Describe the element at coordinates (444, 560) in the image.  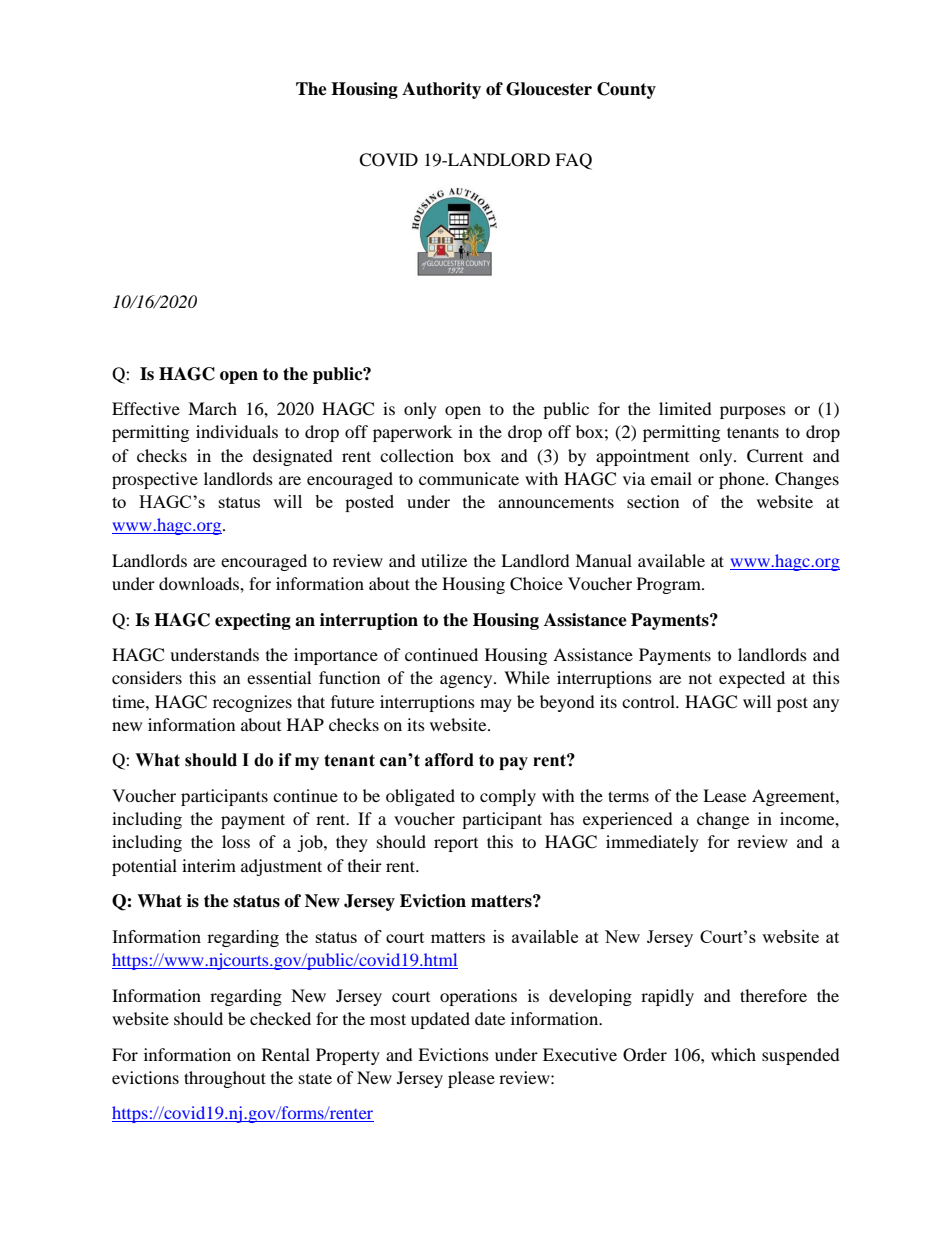
I see `utilize` at that location.
